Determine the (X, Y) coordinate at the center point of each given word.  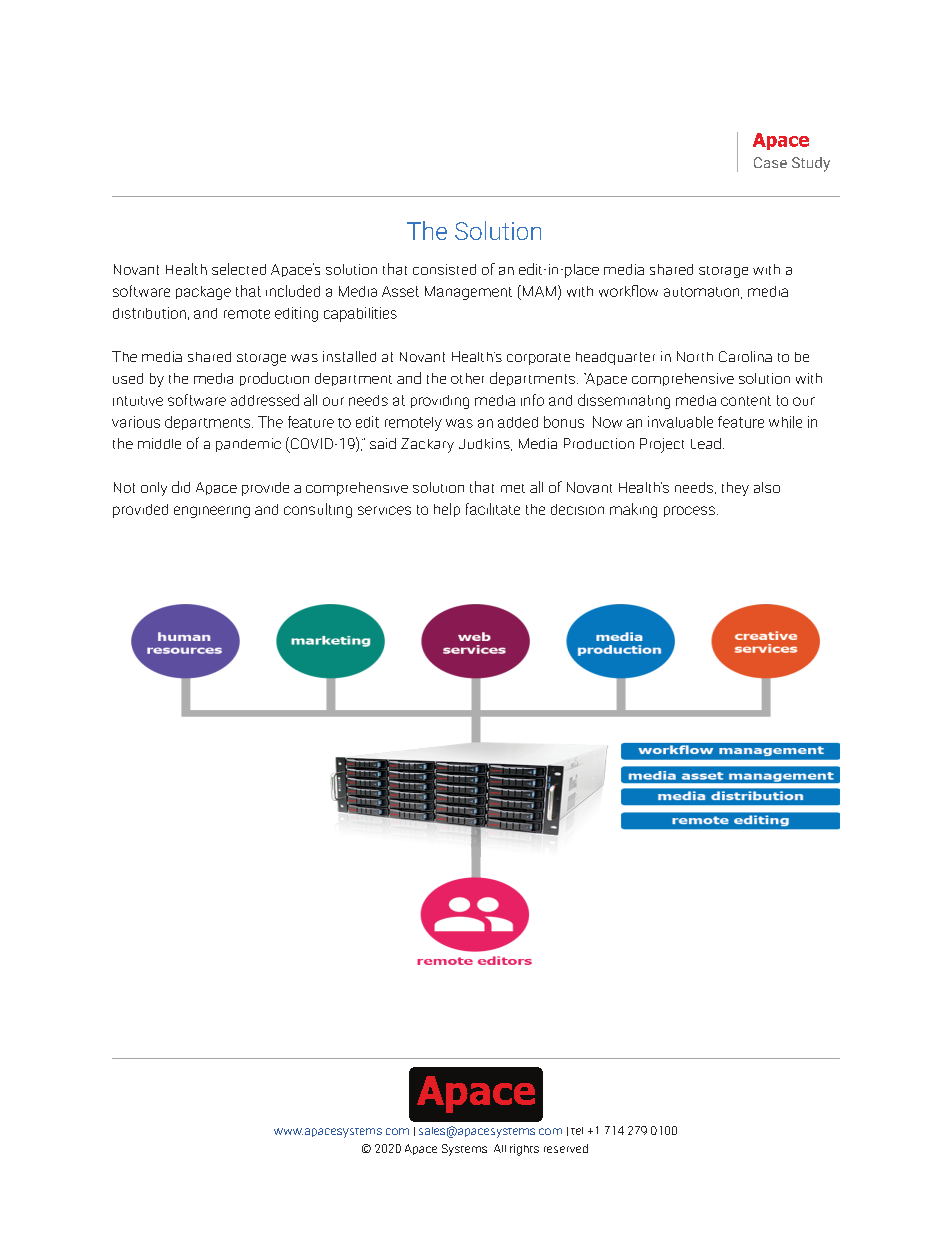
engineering (212, 512)
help (447, 510)
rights (524, 1150)
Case (770, 162)
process (689, 511)
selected (239, 269)
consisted (444, 269)
